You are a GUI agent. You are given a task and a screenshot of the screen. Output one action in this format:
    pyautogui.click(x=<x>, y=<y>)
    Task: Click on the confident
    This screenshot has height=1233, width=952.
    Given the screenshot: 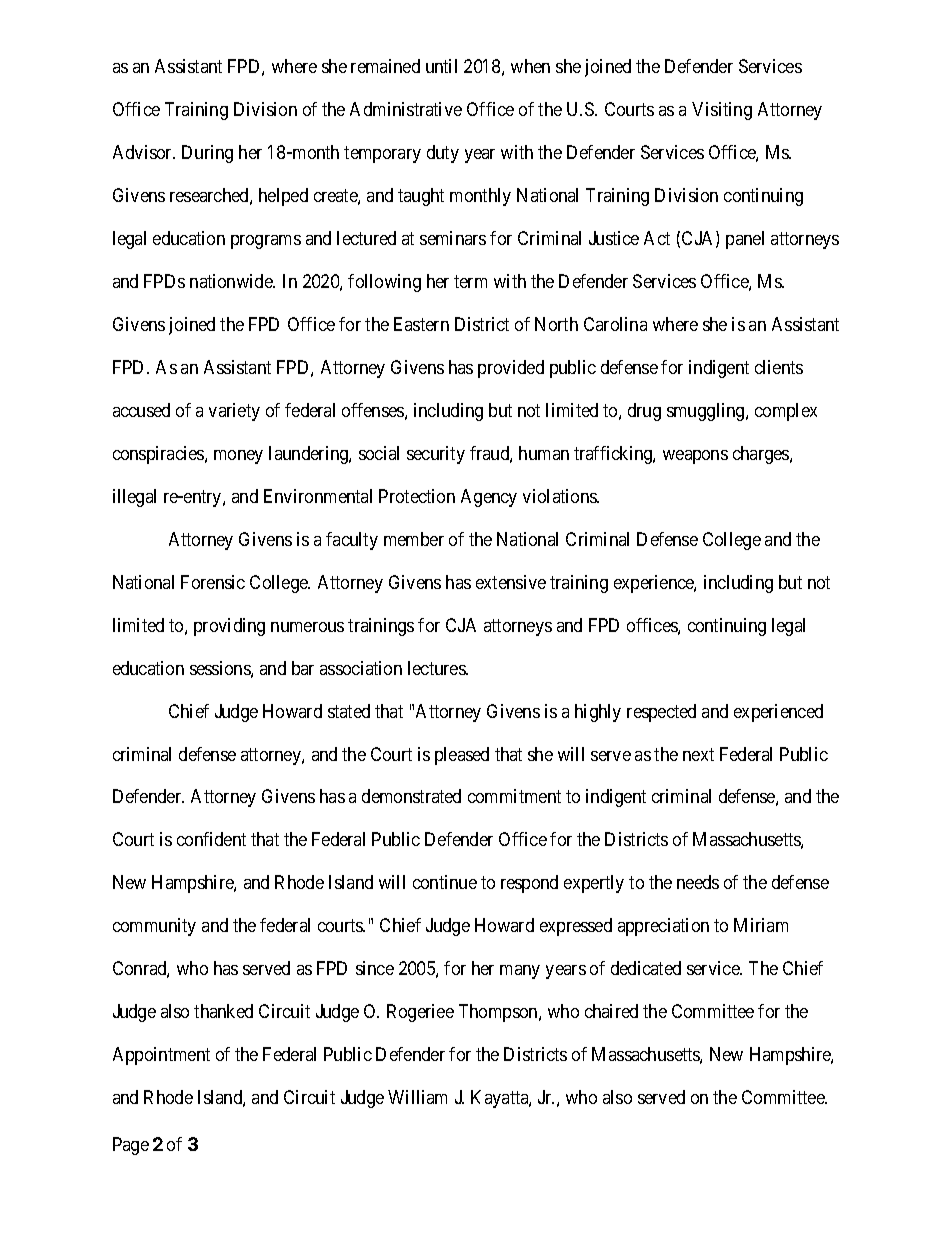 What is the action you would take?
    pyautogui.click(x=211, y=839)
